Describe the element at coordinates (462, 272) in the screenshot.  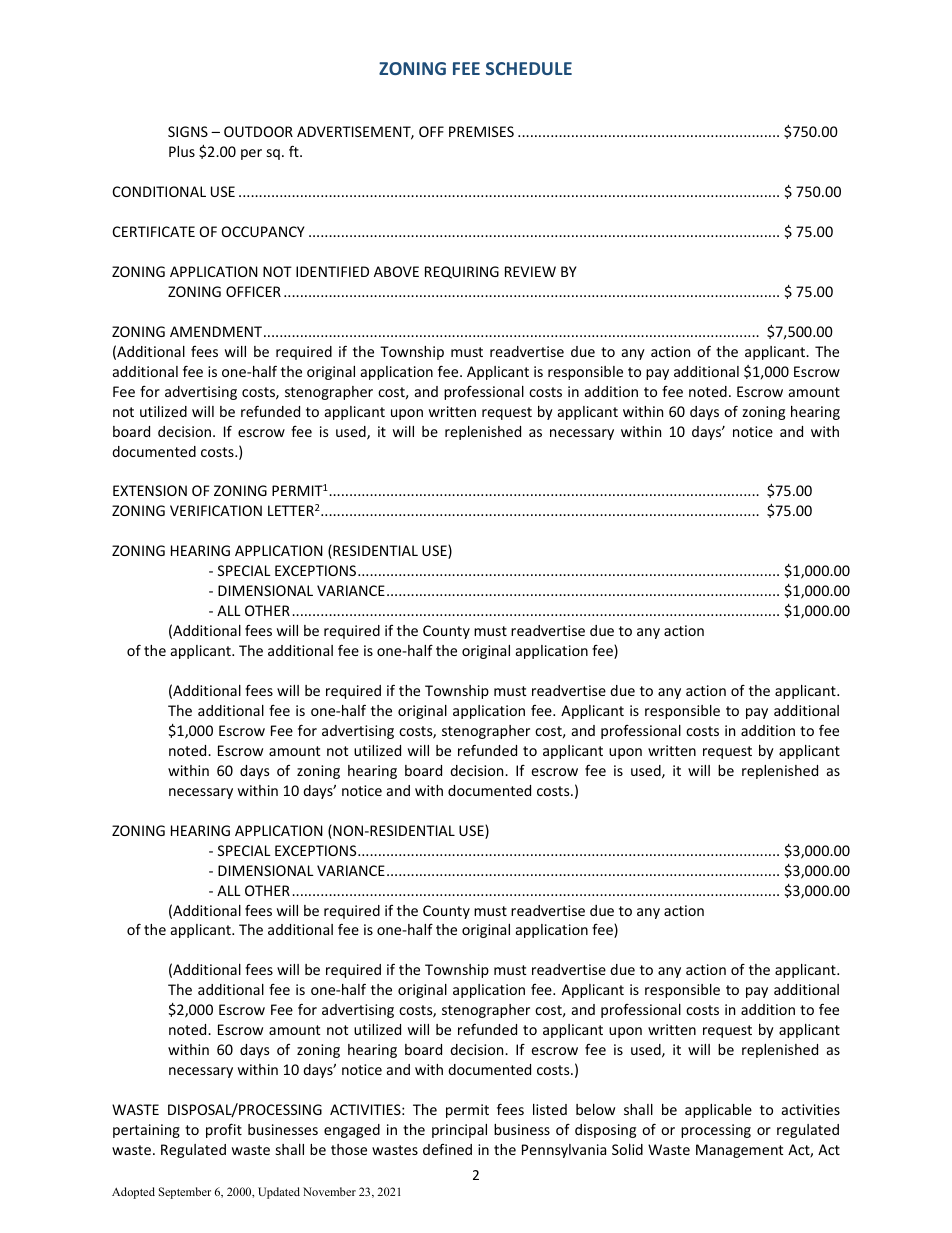
I see `REQUIRING` at that location.
